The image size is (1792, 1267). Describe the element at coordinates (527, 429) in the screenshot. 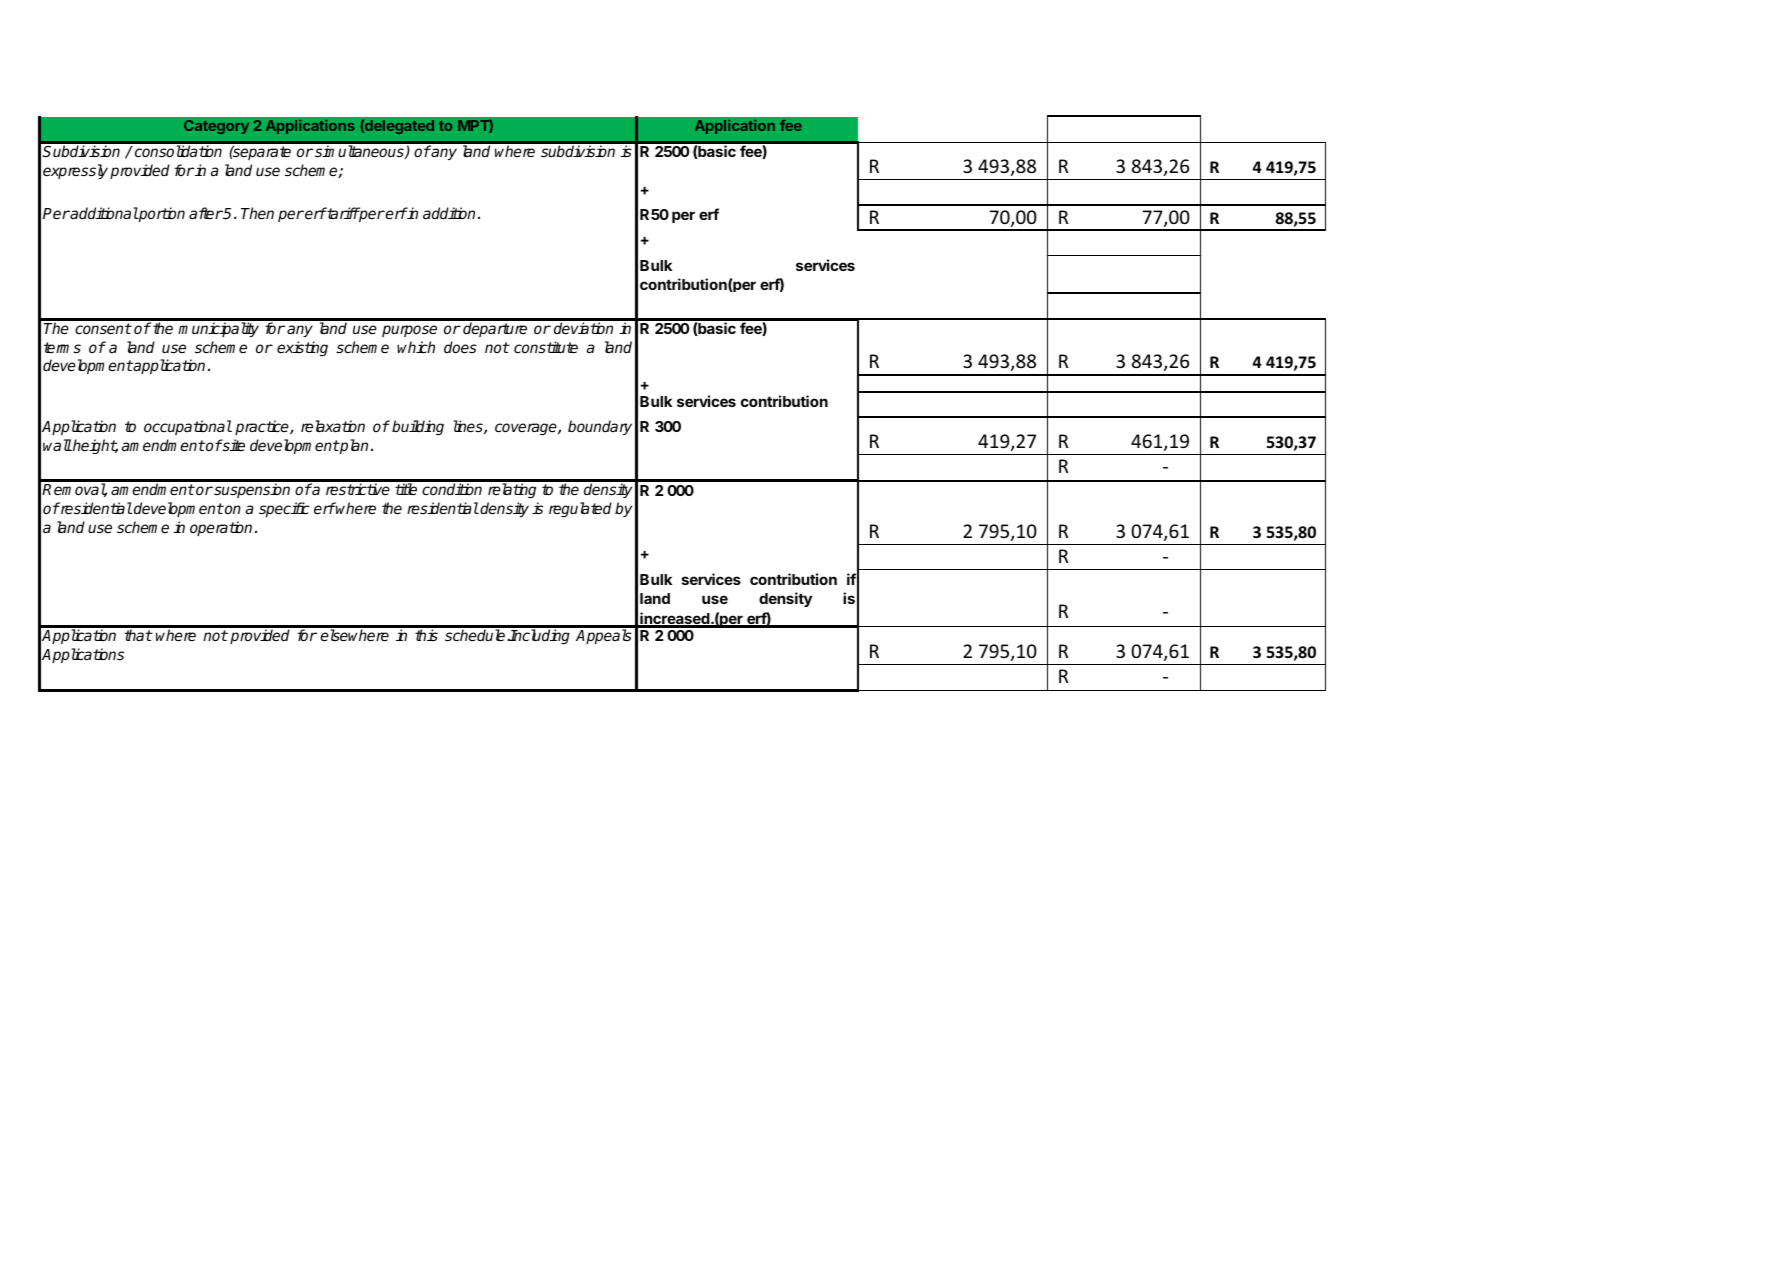

I see `coverage` at that location.
